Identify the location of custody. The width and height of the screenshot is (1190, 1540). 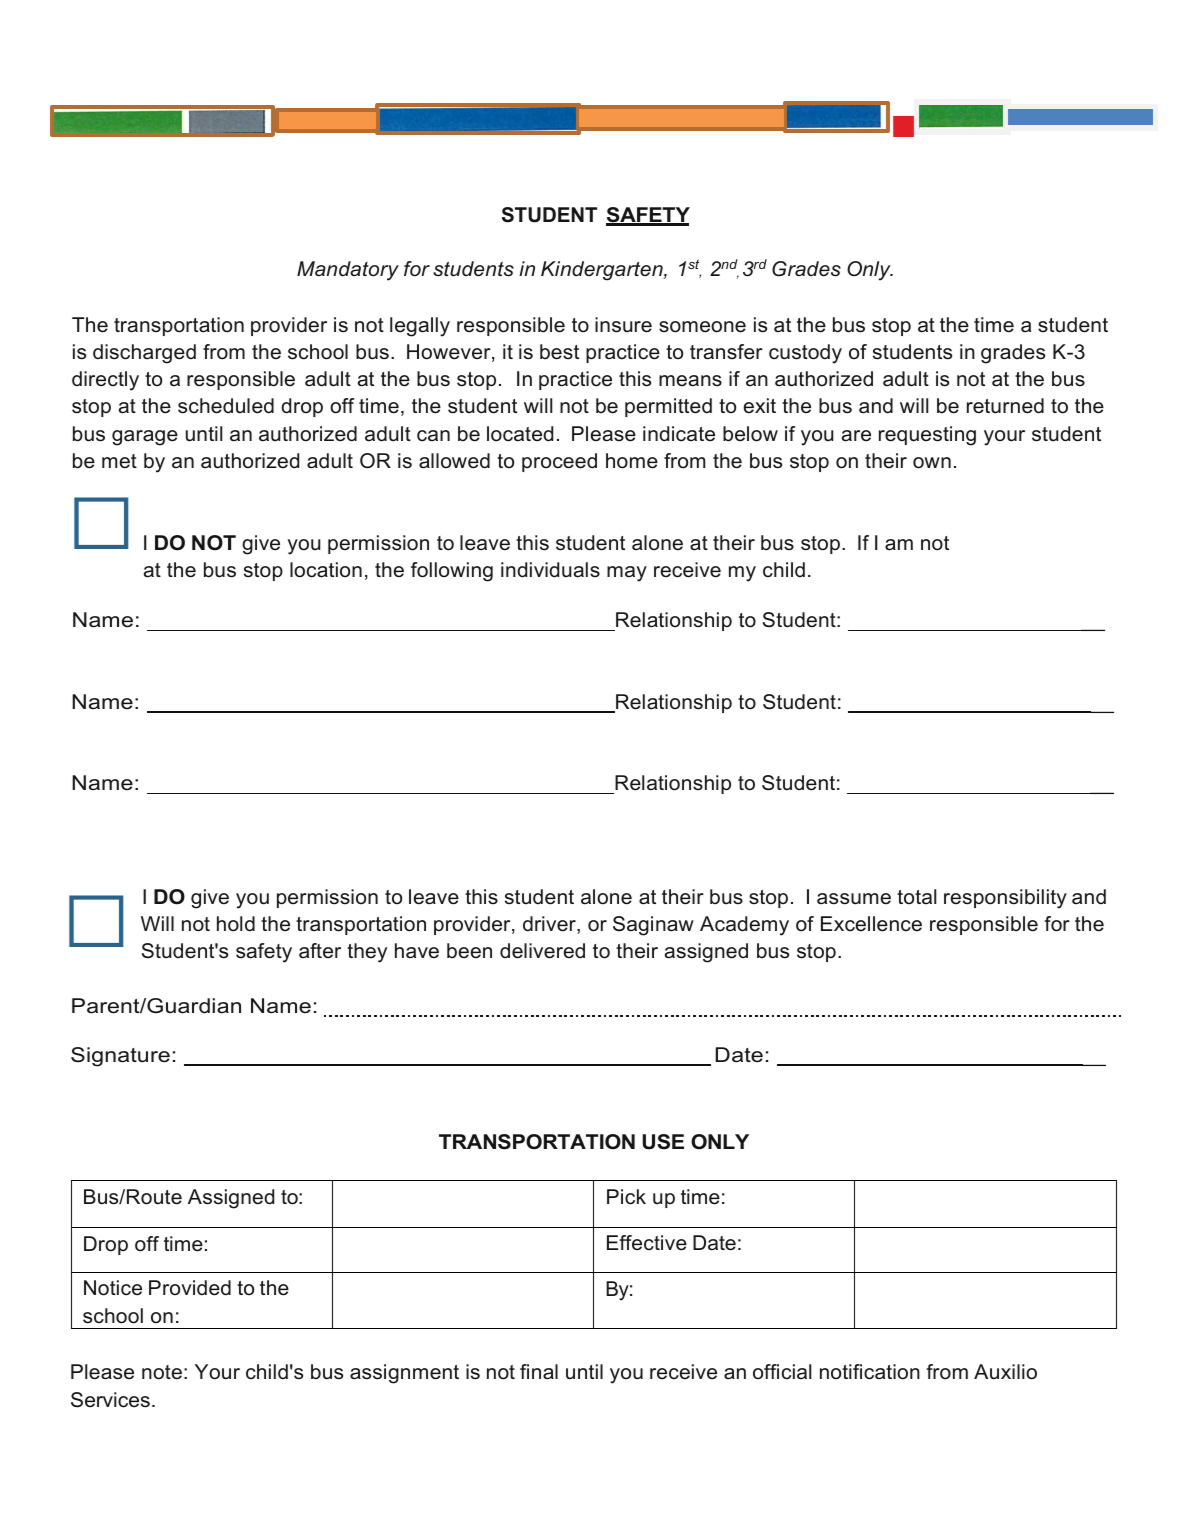
(805, 354).
